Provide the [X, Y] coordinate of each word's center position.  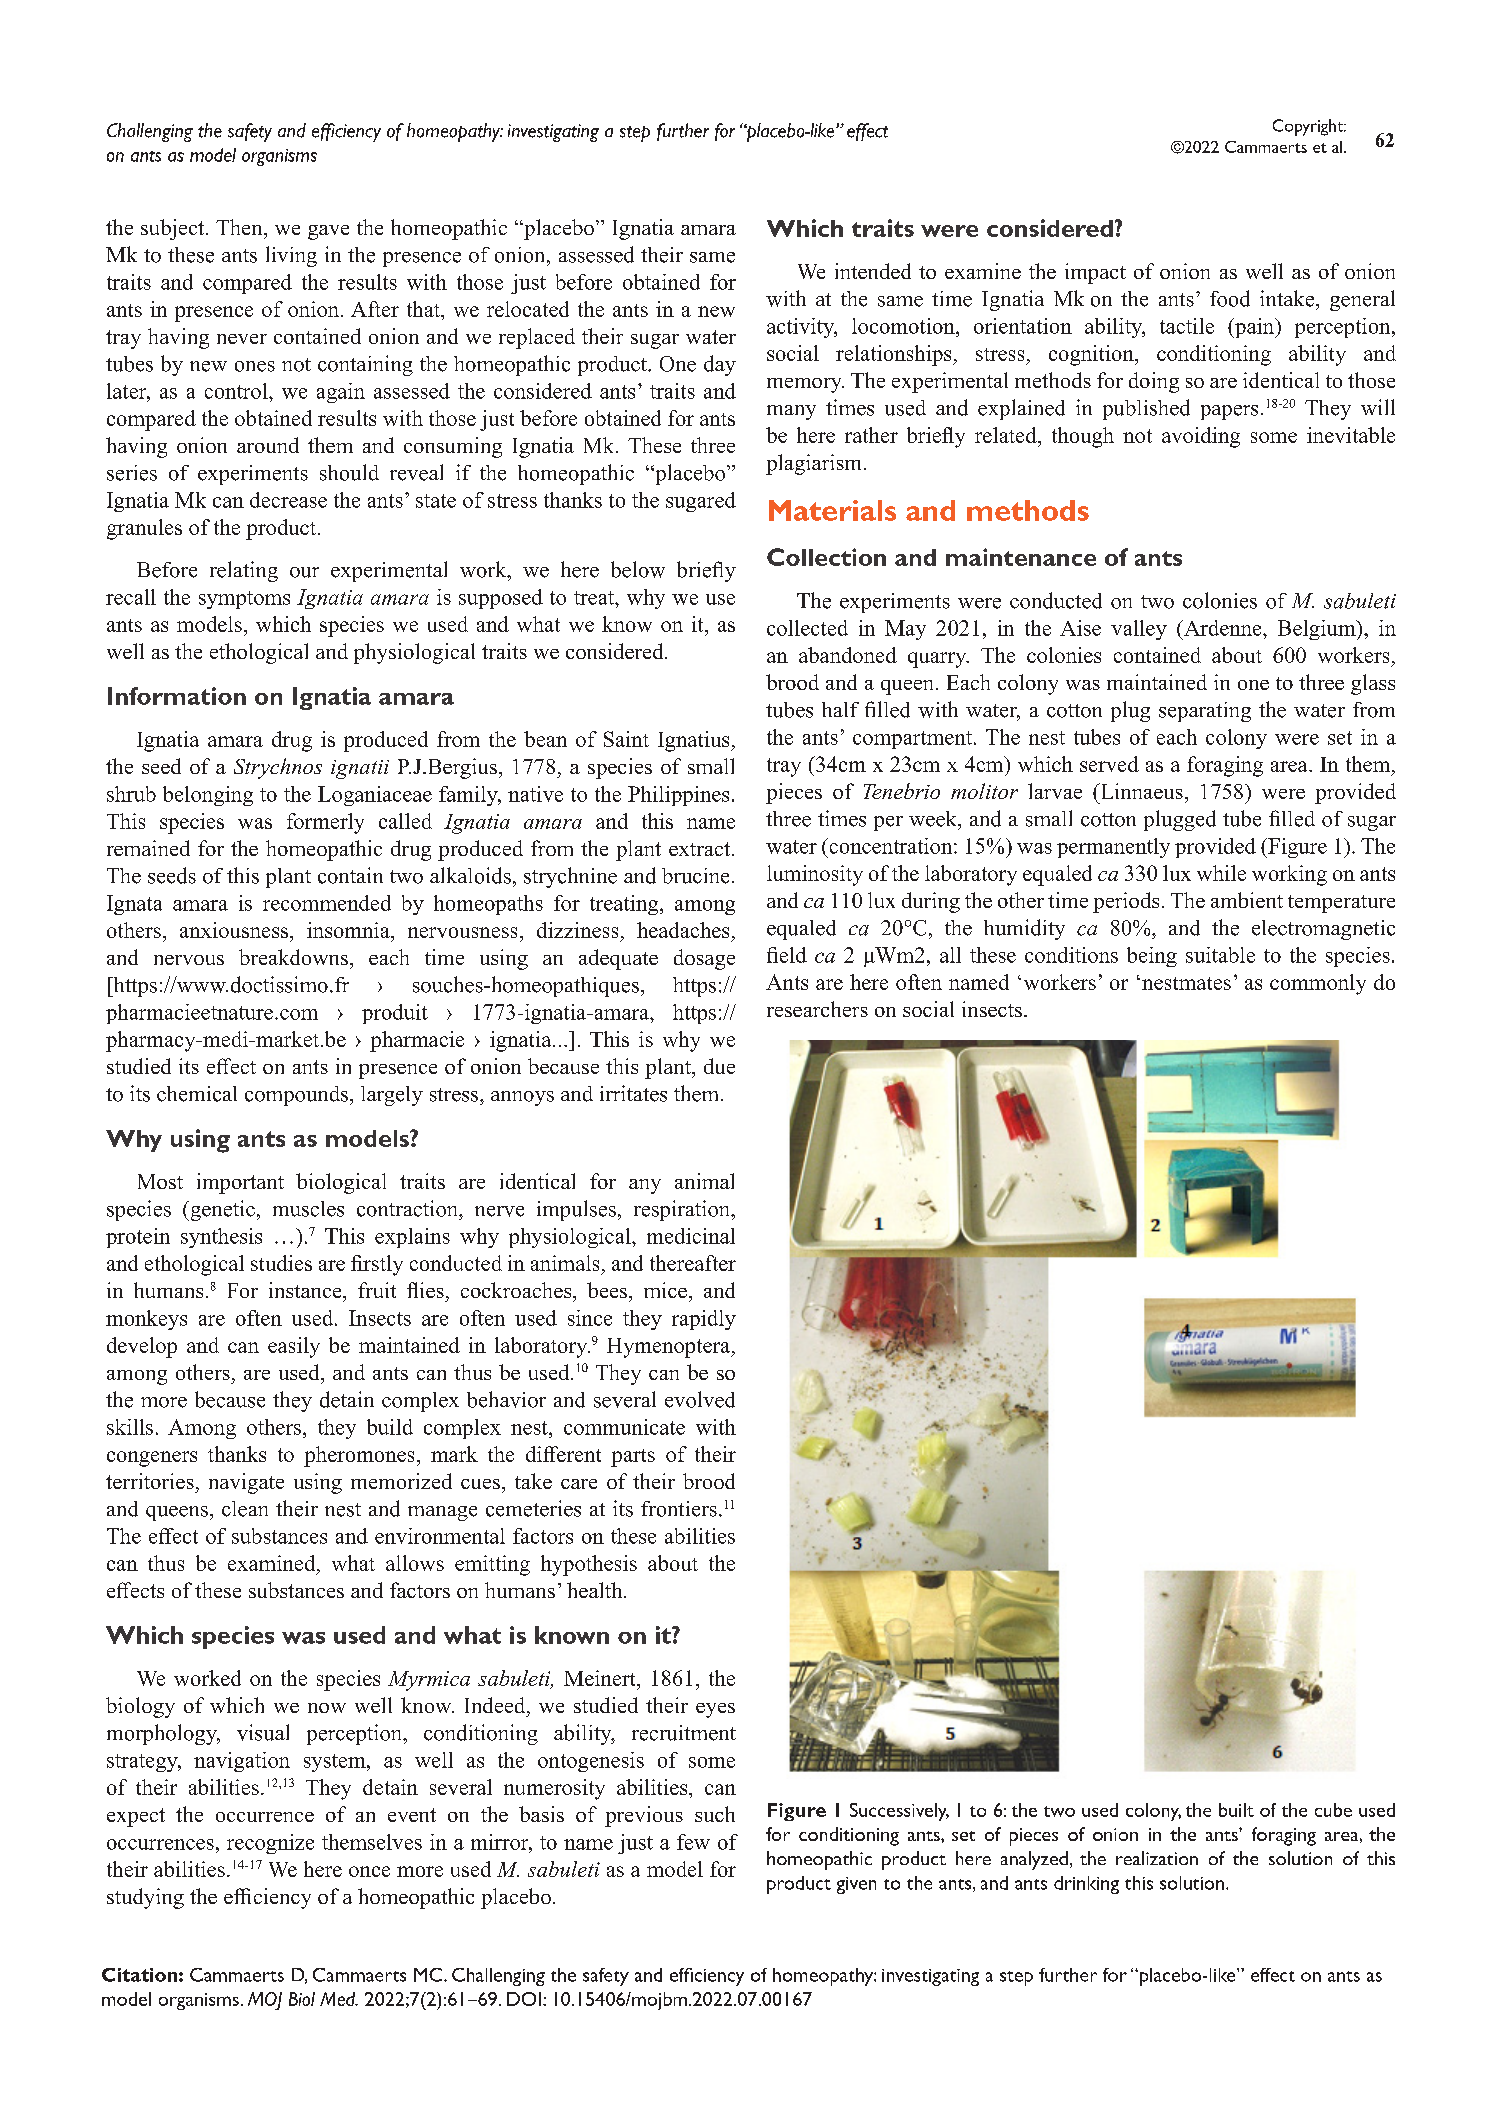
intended [873, 271]
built [1236, 1810]
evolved [700, 1399]
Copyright [1309, 127]
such [715, 1814]
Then [240, 227]
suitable [1220, 955]
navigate [246, 1483]
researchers [817, 1009]
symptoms [244, 600]
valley [1139, 630]
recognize [270, 1844]
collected [807, 628]
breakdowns [293, 957]
